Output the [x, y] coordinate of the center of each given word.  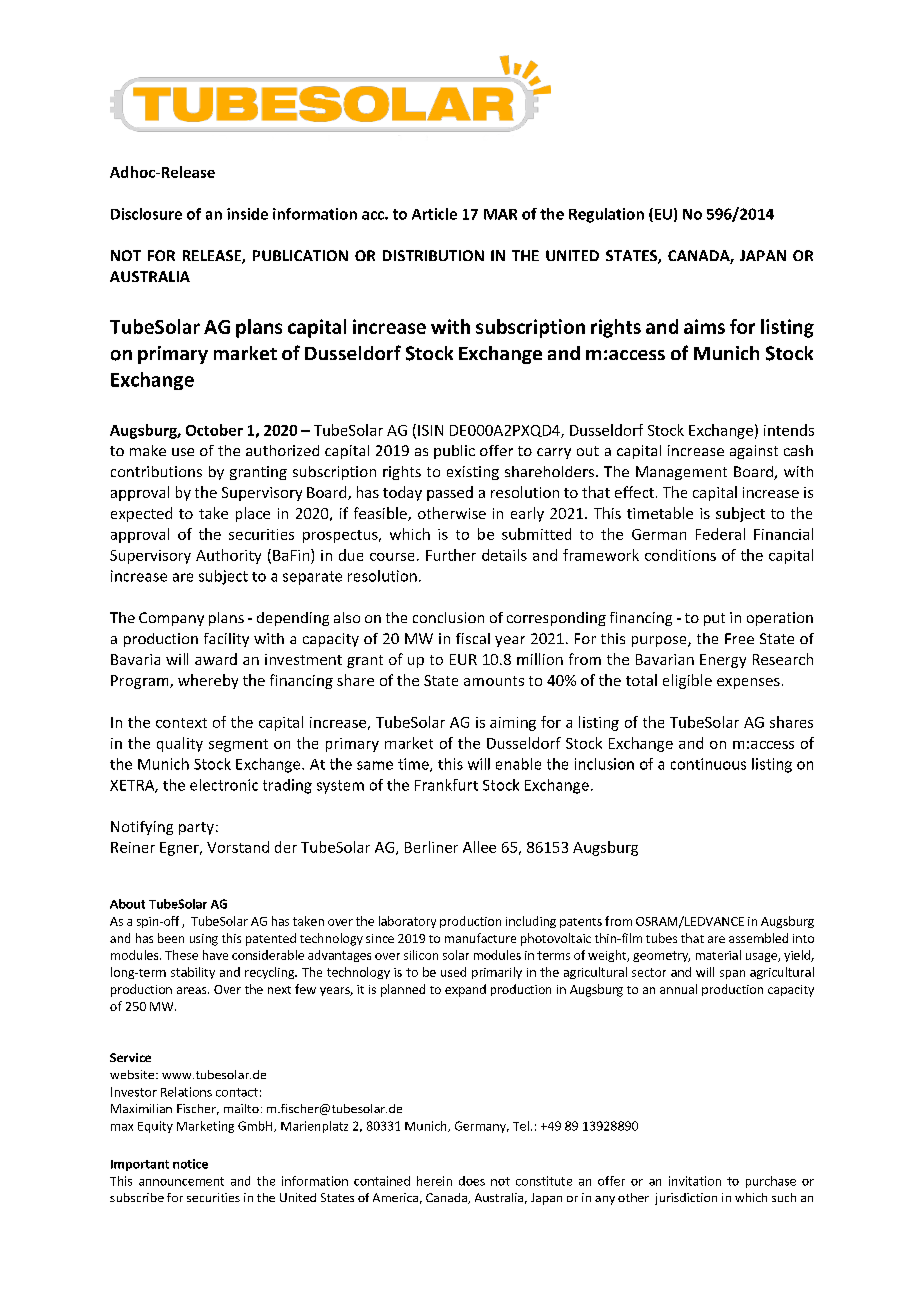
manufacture [480, 938]
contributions [156, 471]
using [204, 940]
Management [681, 473]
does [472, 1181]
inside [247, 214]
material [718, 955]
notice [190, 1164]
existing [473, 473]
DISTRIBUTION [433, 255]
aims [704, 326]
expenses [748, 683]
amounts [494, 681]
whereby [208, 681]
